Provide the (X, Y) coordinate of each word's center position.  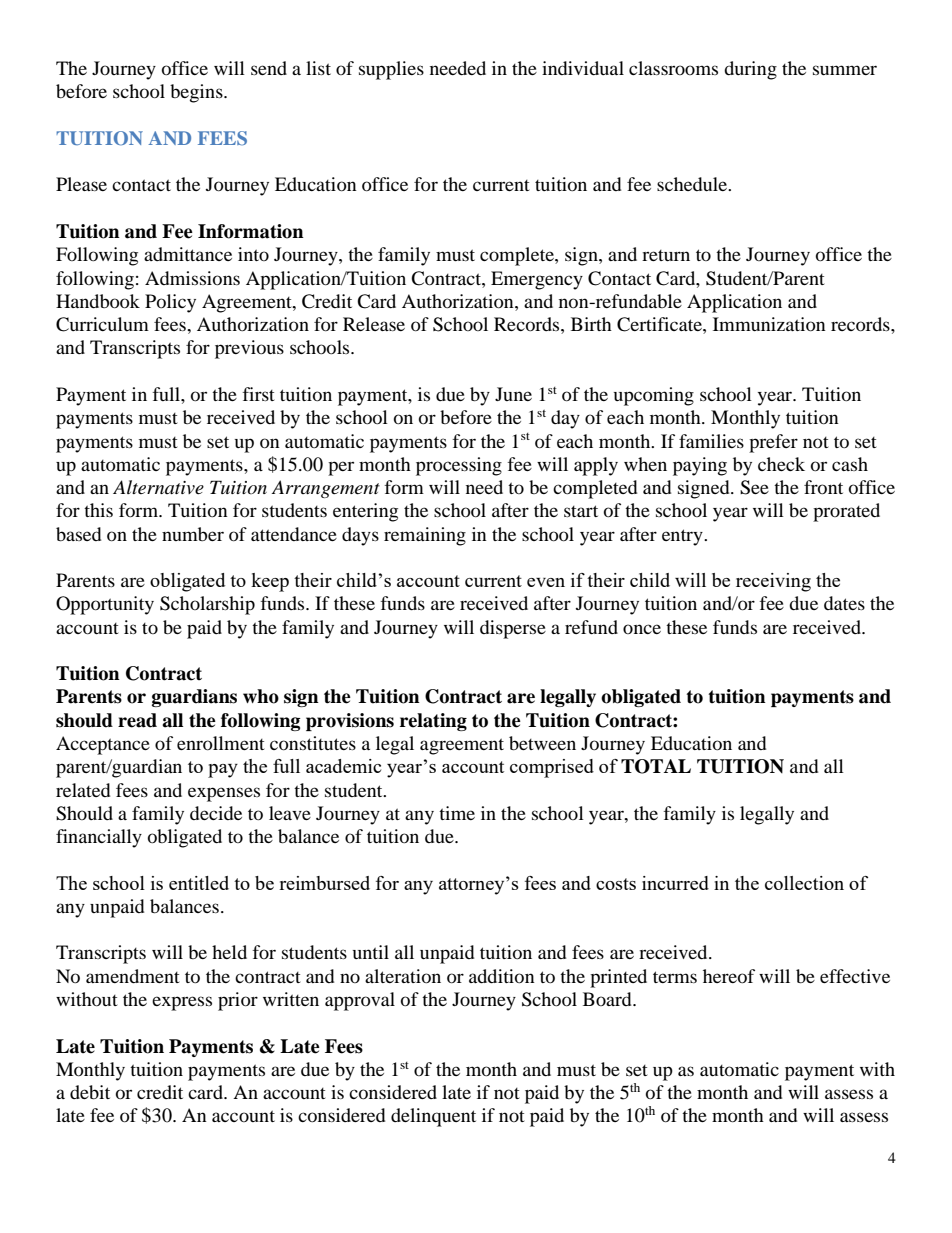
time (457, 813)
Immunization (769, 324)
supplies (391, 70)
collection (804, 883)
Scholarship (207, 605)
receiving (773, 582)
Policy (170, 303)
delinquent (433, 1117)
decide (216, 813)
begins (197, 93)
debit (90, 1092)
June (513, 394)
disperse (513, 629)
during (750, 70)
